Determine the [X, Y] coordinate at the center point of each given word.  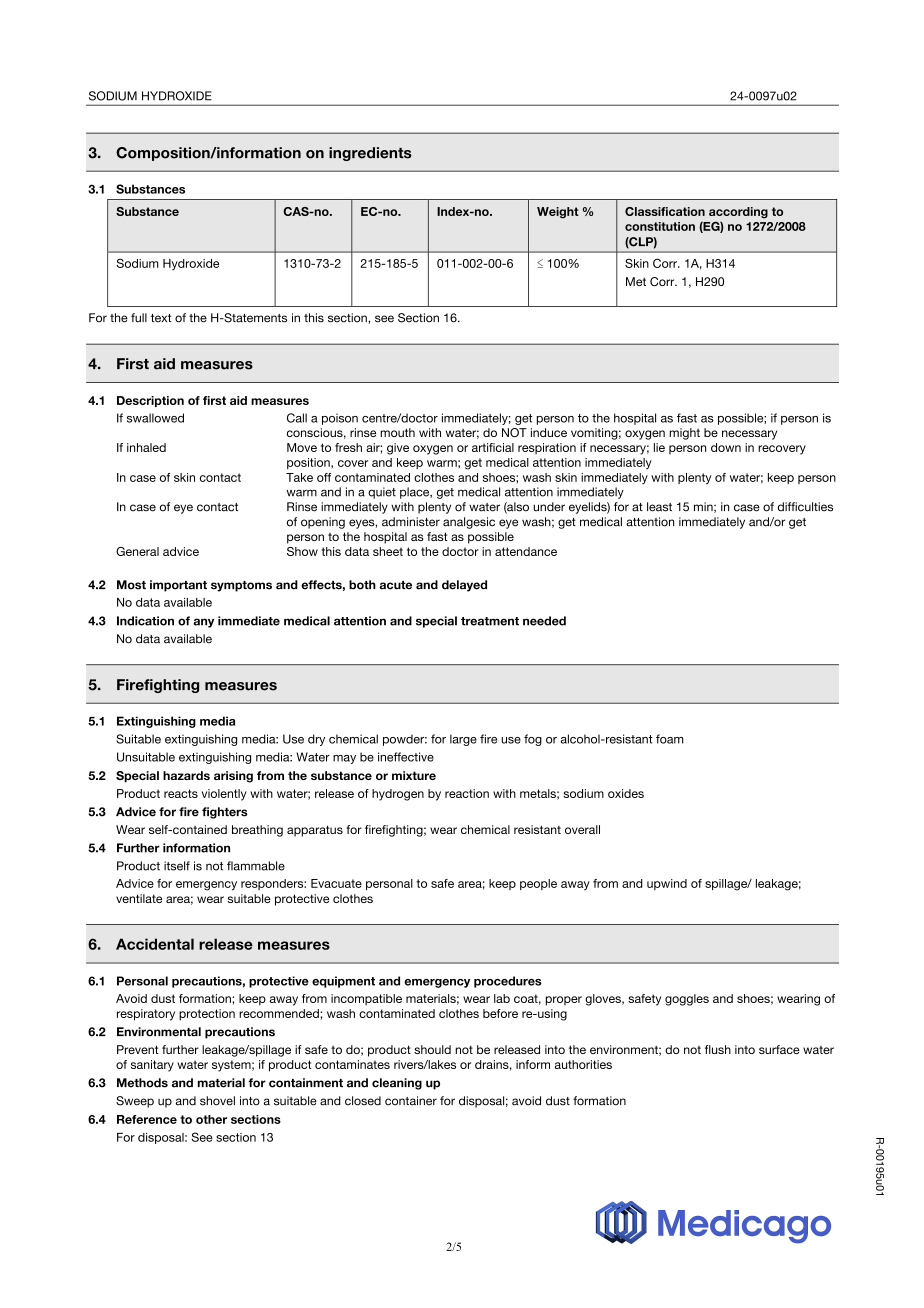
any [203, 623]
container [411, 1101]
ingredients [370, 154]
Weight [558, 213]
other [211, 1119]
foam [670, 739]
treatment [490, 621]
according [738, 213]
